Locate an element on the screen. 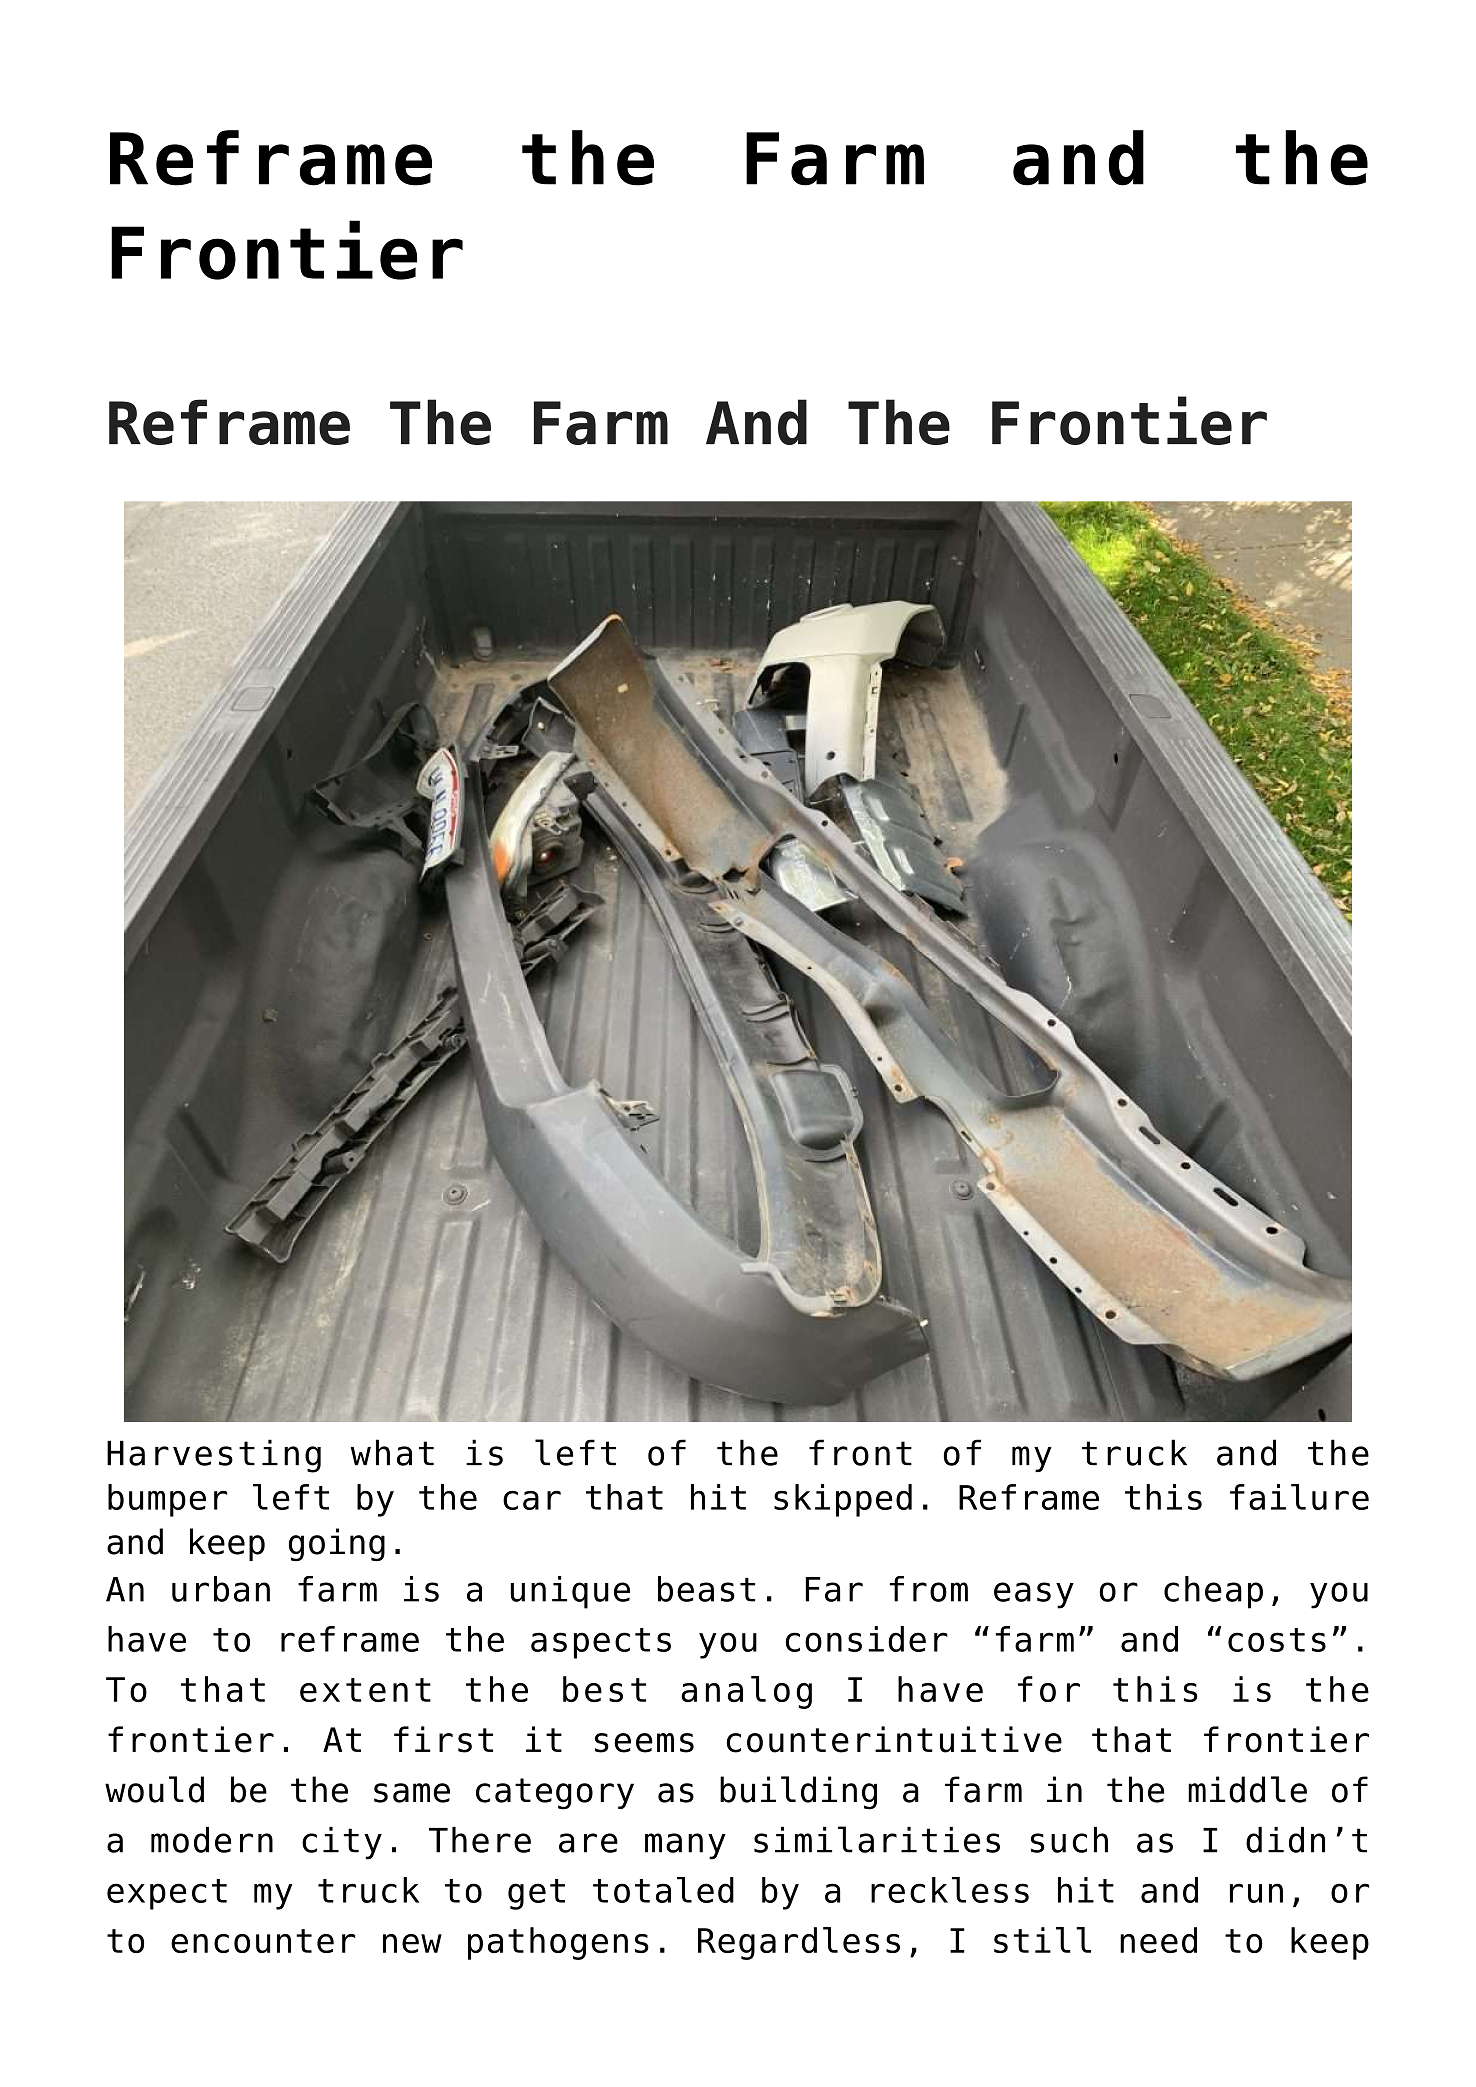 This screenshot has height=2087, width=1476. Regardless is located at coordinates (799, 1943).
